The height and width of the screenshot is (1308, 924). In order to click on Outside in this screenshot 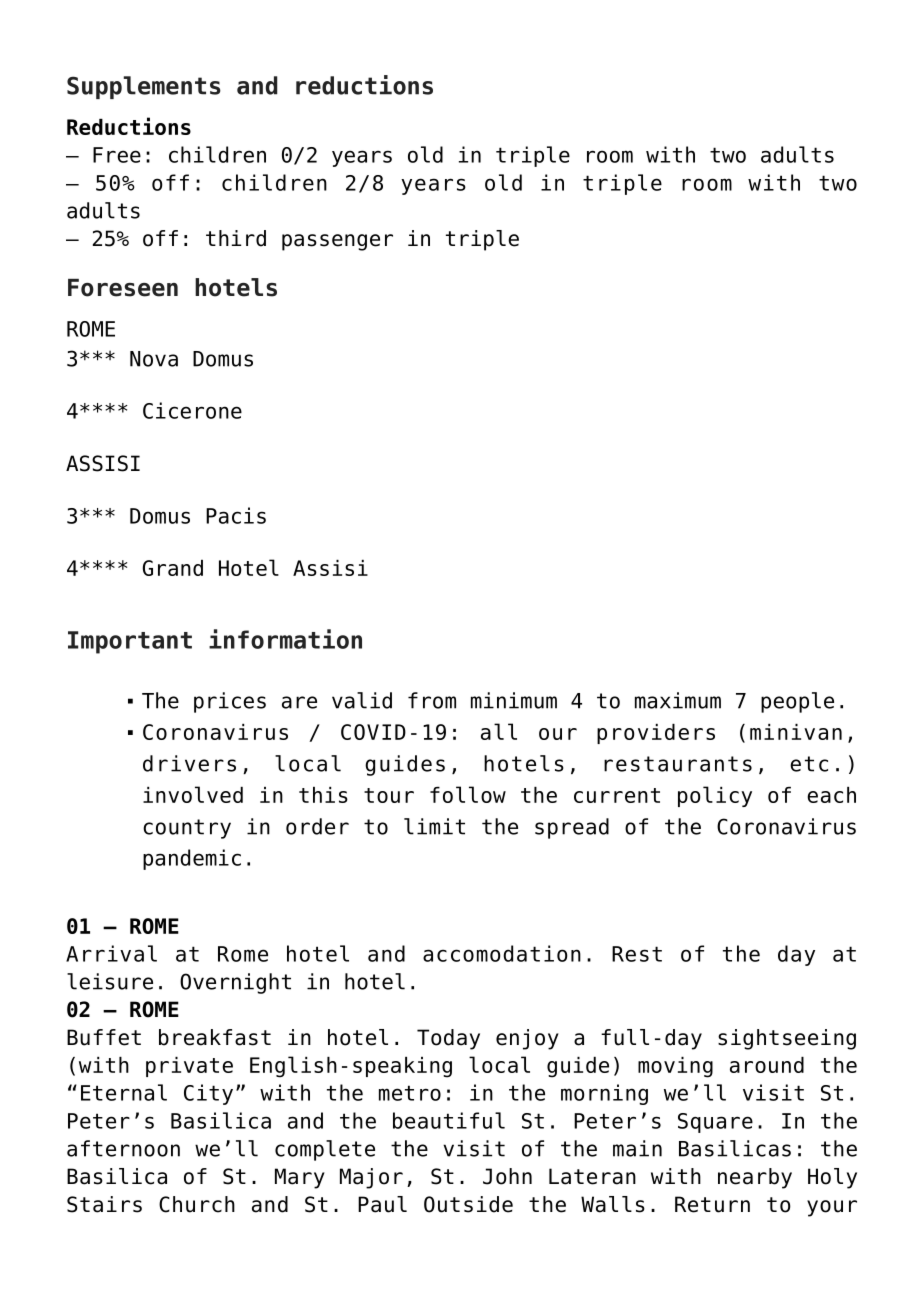, I will do `click(468, 1204)`.
